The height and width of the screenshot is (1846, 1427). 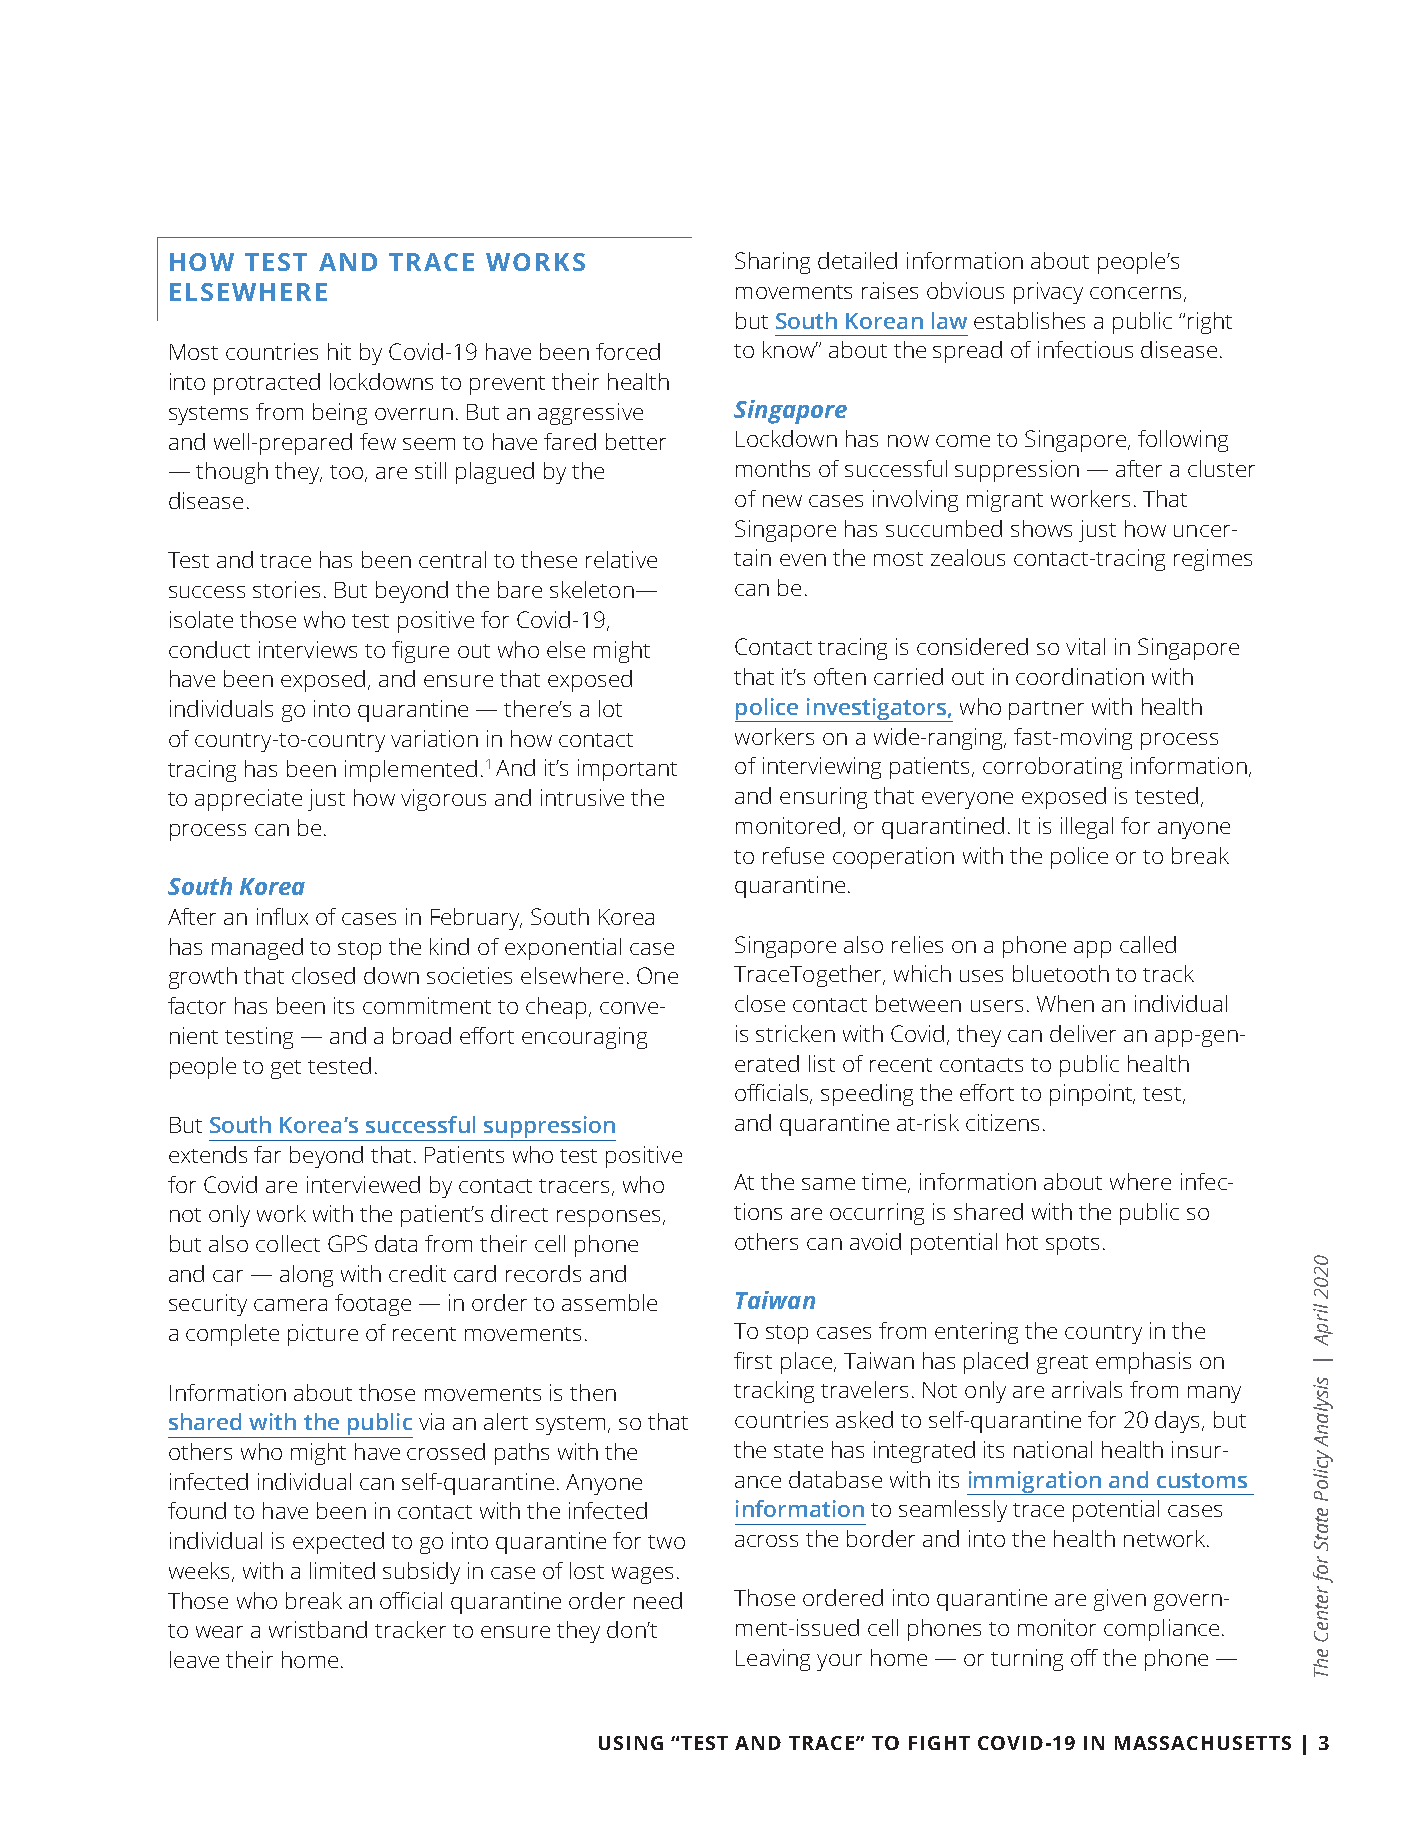 I want to click on hit, so click(x=339, y=351).
